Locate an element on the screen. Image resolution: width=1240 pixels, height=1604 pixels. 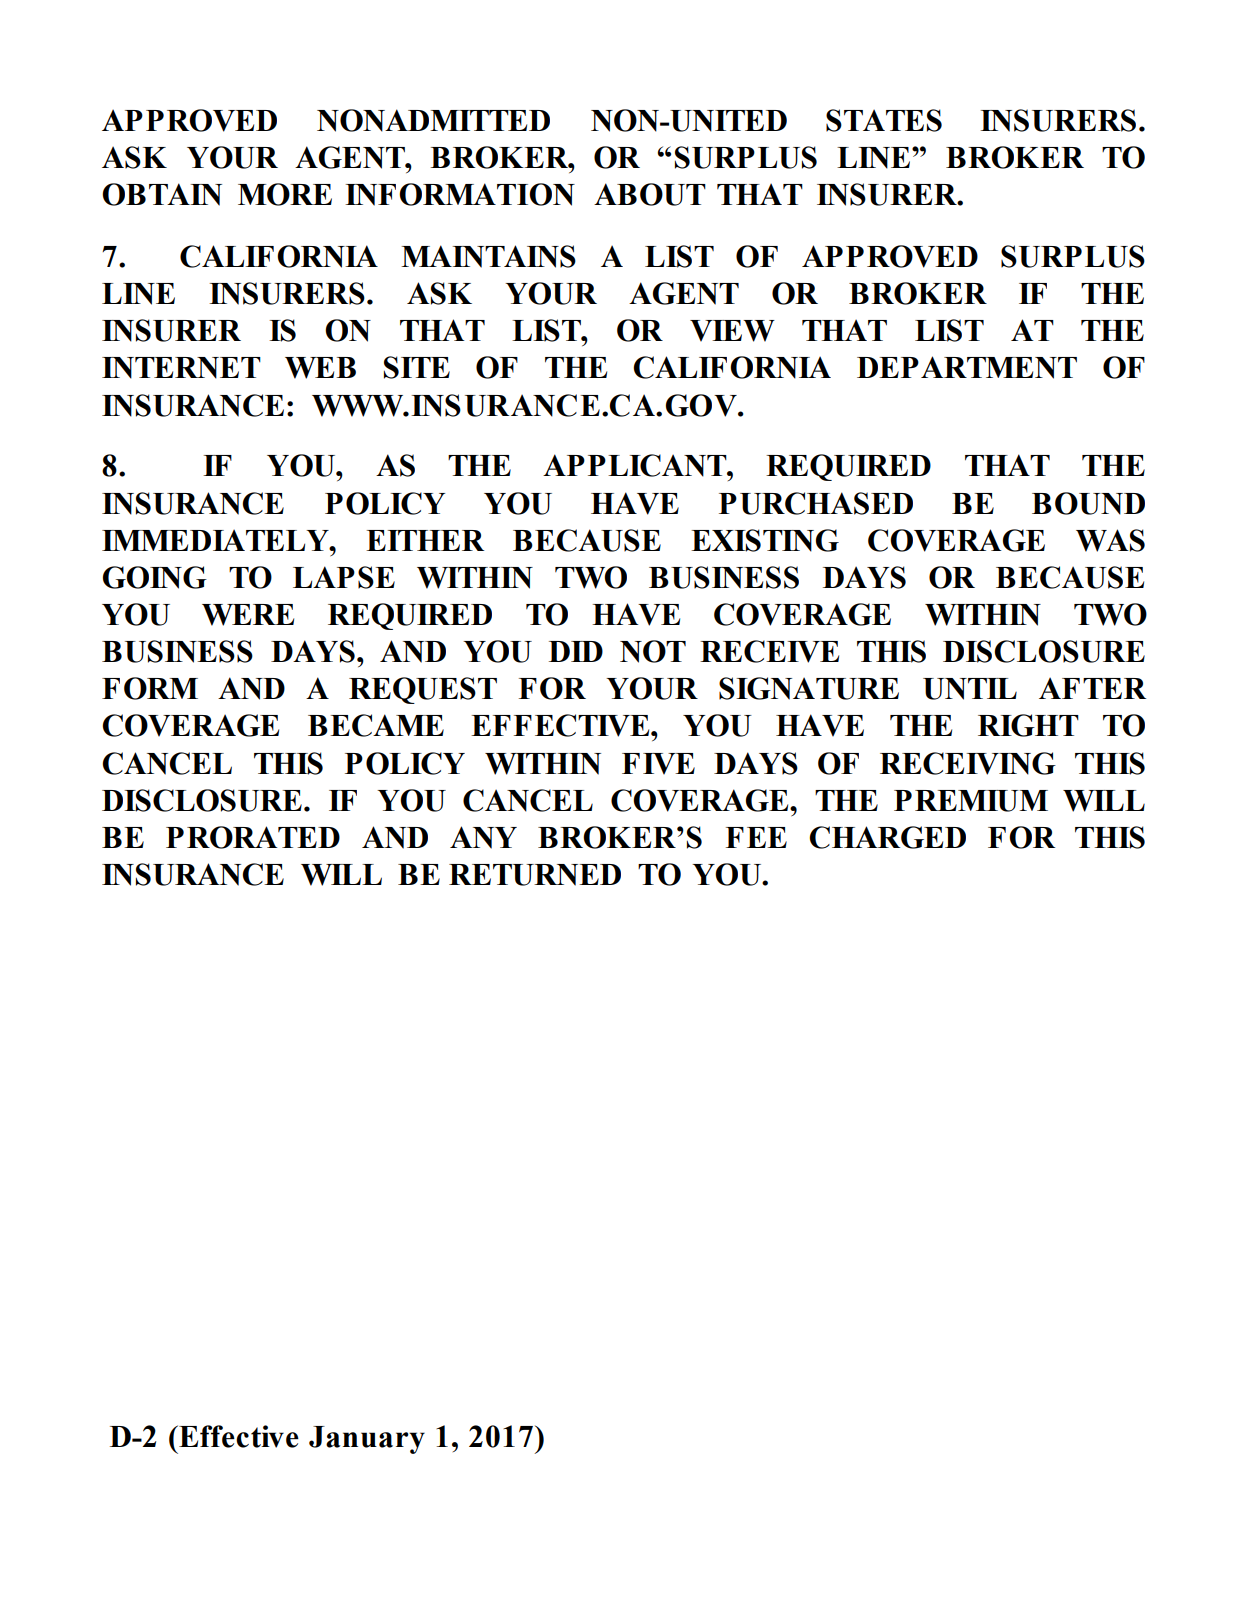
CHARGED is located at coordinates (887, 837).
